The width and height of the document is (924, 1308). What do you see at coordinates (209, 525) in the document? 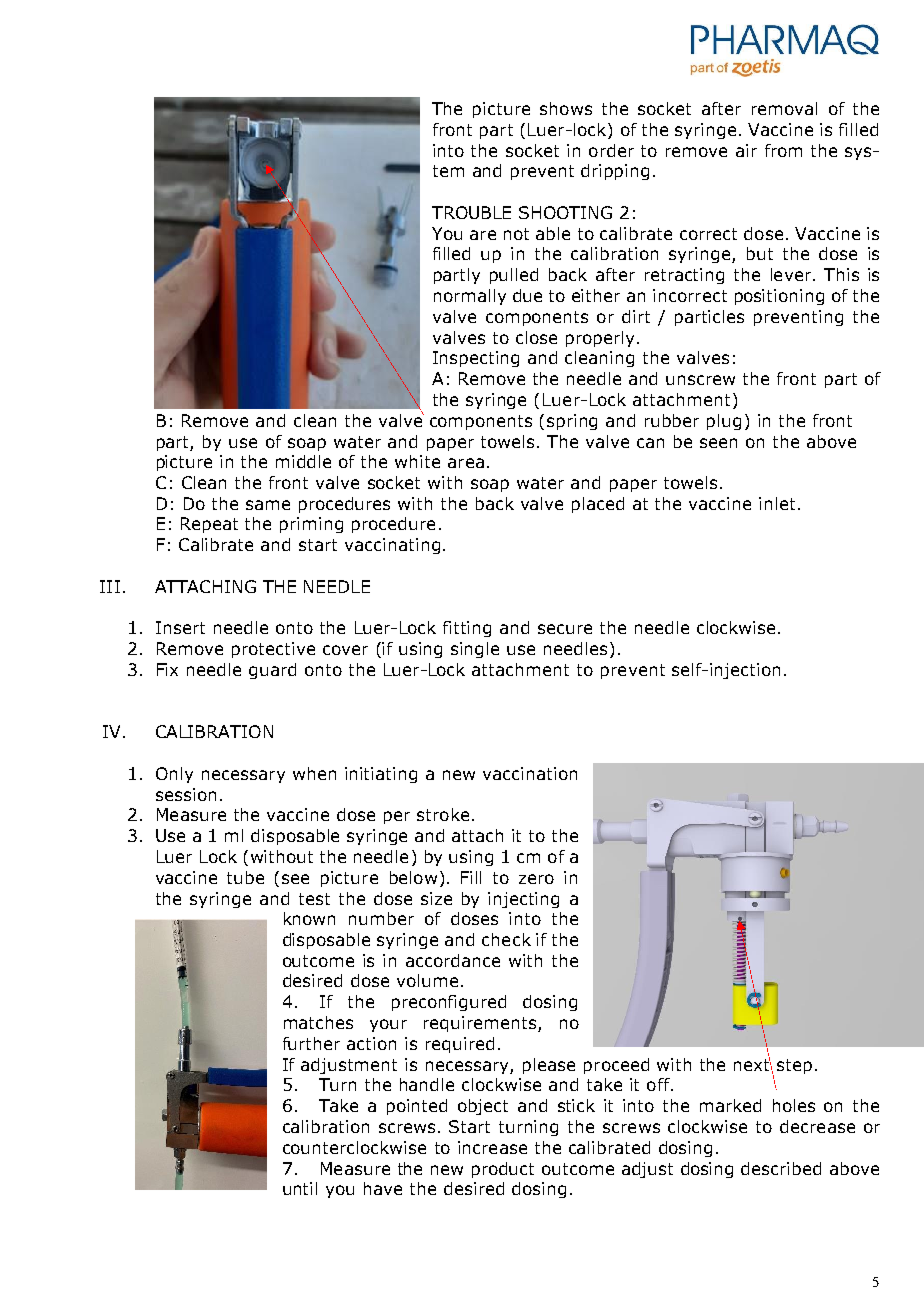
I see `Repeat` at bounding box center [209, 525].
